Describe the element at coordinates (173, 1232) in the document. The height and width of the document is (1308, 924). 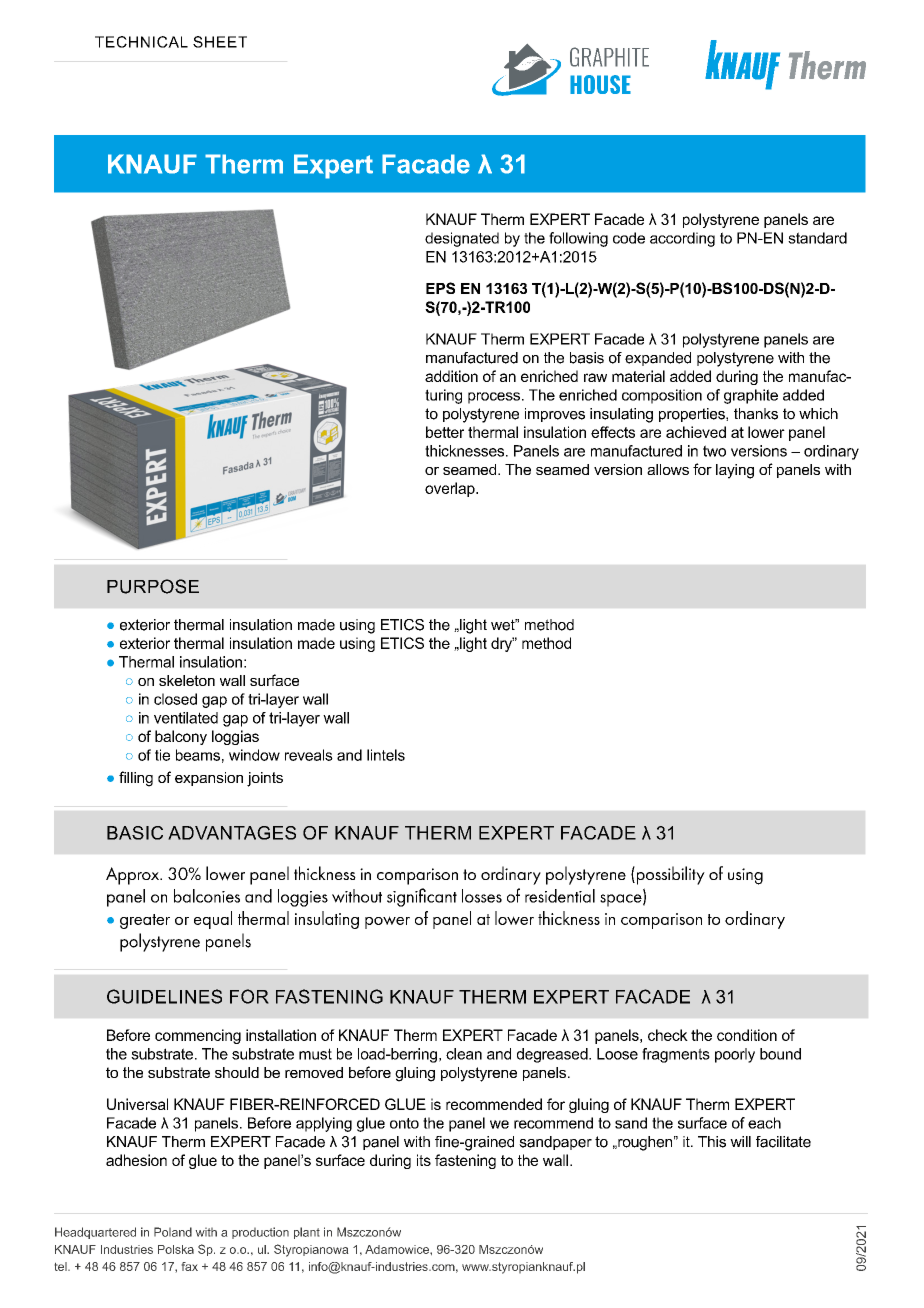
I see `Poland` at that location.
